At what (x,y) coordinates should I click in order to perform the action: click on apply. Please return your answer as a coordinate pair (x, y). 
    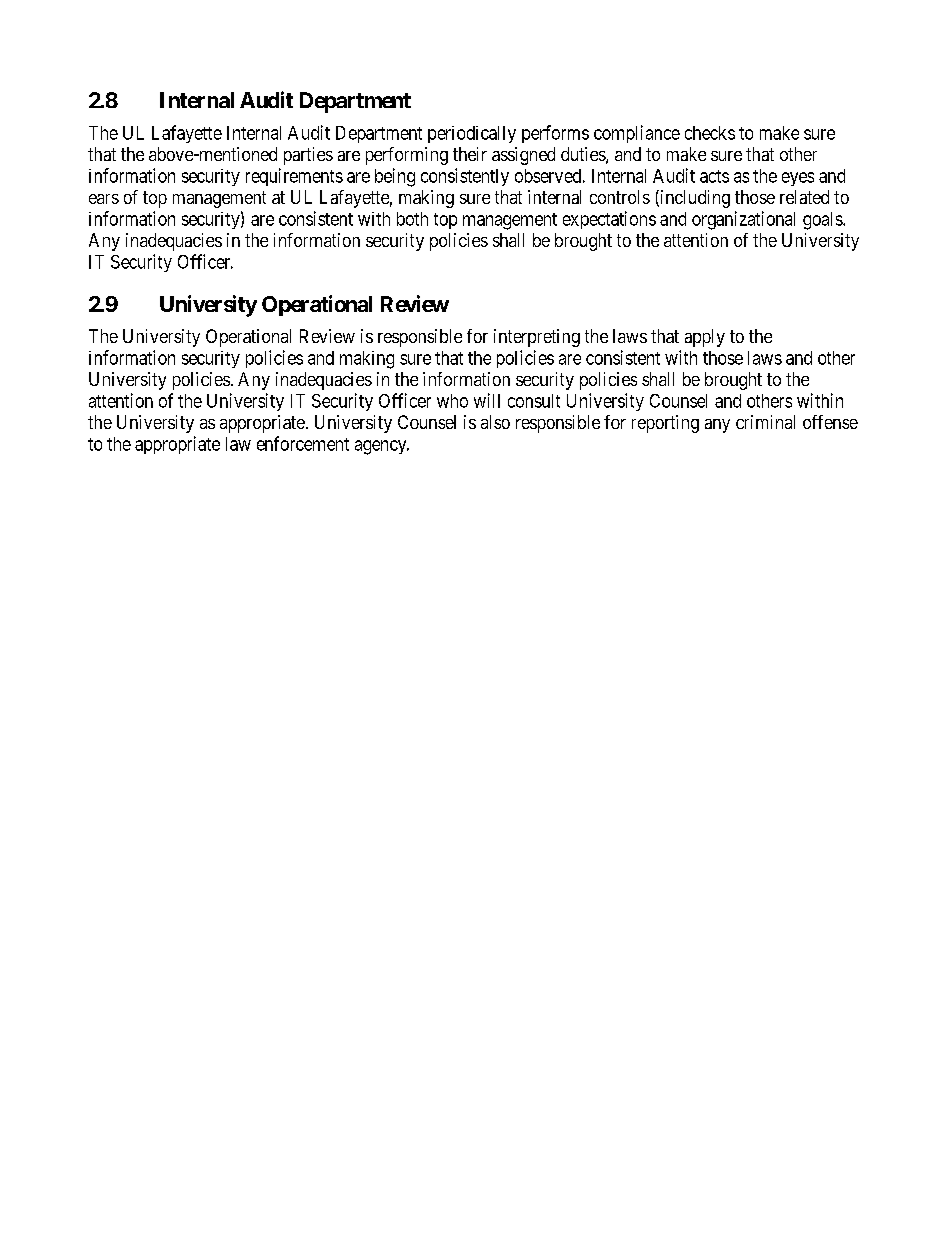
    Looking at the image, I should click on (705, 338).
